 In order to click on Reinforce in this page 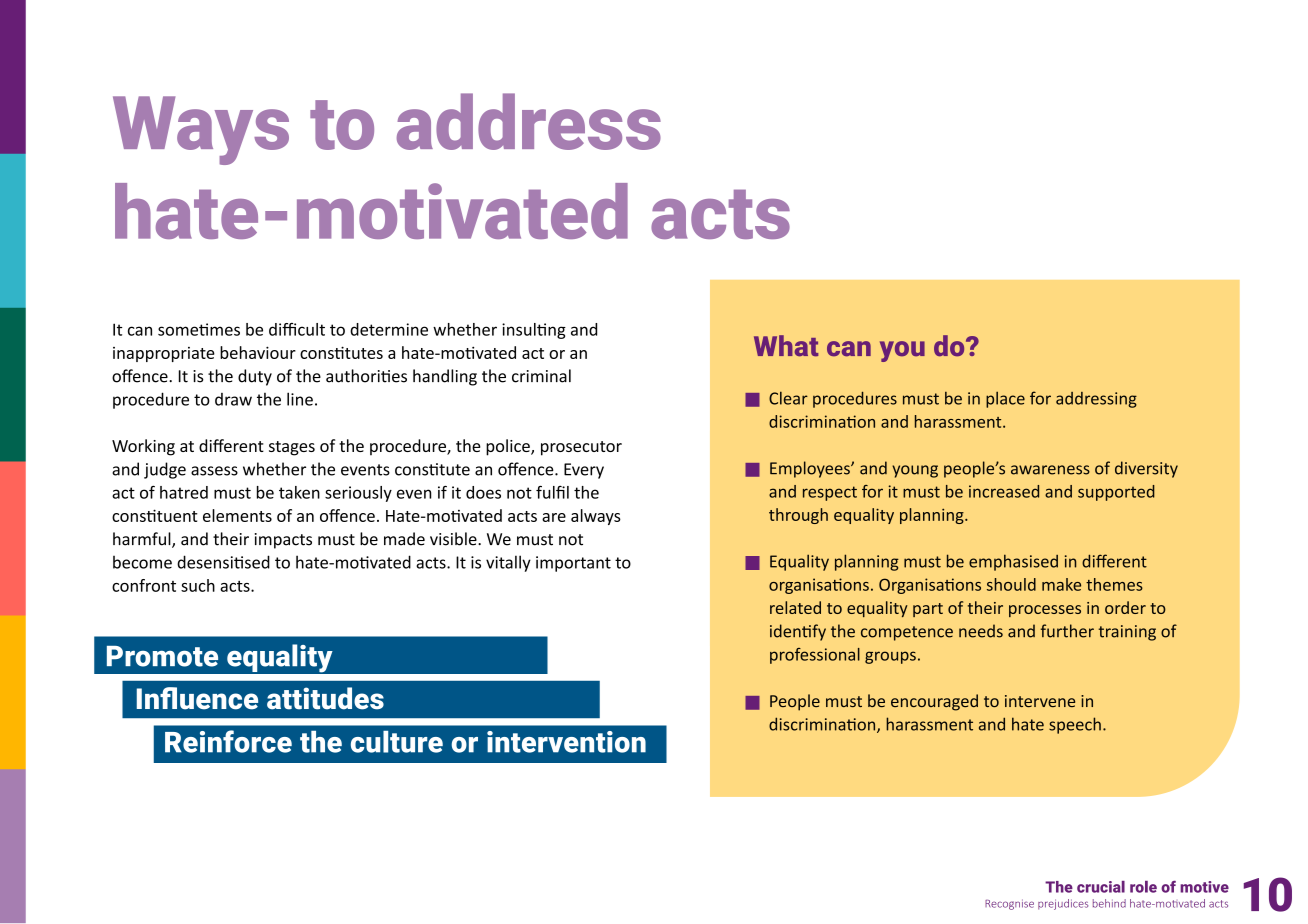, I will do `click(228, 741)`.
